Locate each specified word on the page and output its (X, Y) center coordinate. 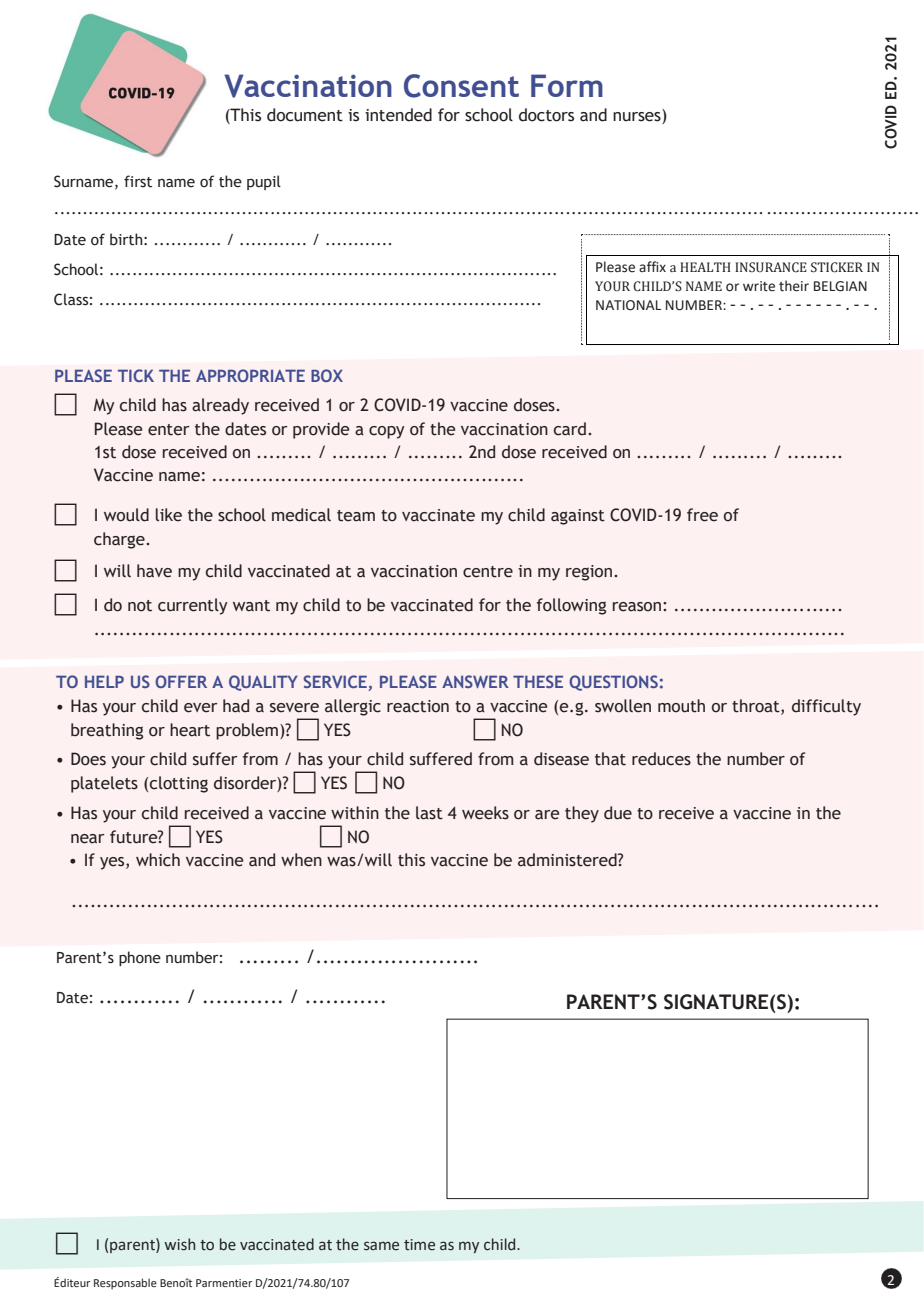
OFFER (181, 681)
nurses (638, 116)
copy (387, 432)
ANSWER (475, 681)
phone (140, 958)
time (419, 1245)
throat (757, 707)
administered (568, 860)
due (618, 813)
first (138, 181)
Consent (461, 86)
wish (179, 1244)
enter (169, 430)
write (759, 286)
